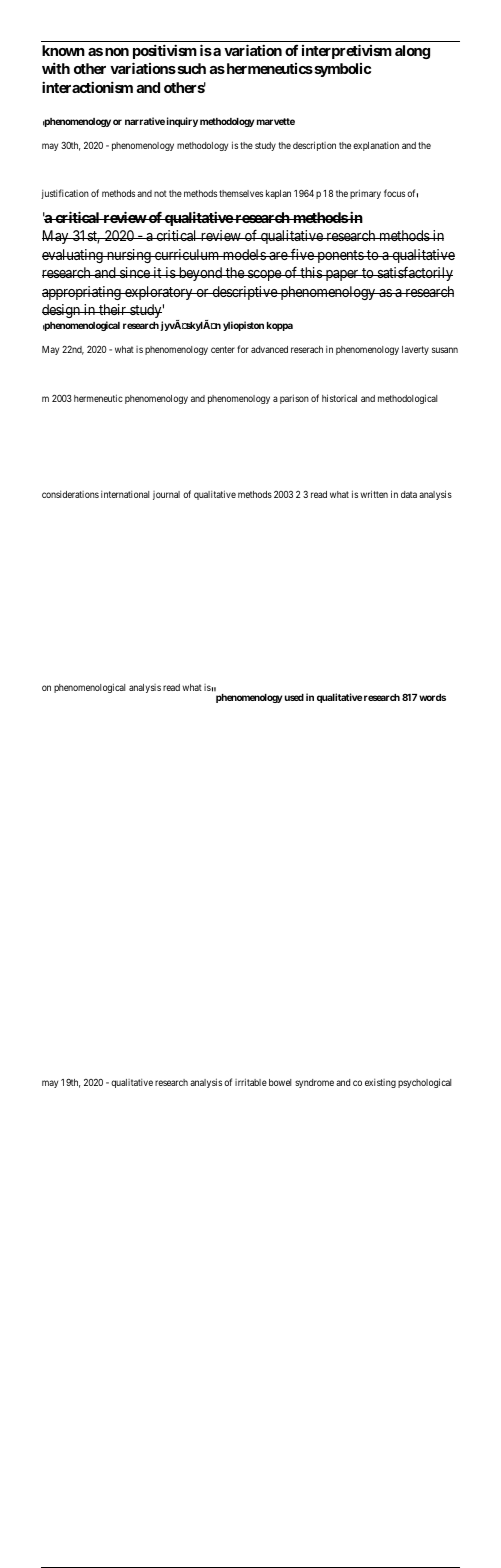  What do you see at coordinates (412, 52) in the screenshot?
I see `along` at bounding box center [412, 52].
